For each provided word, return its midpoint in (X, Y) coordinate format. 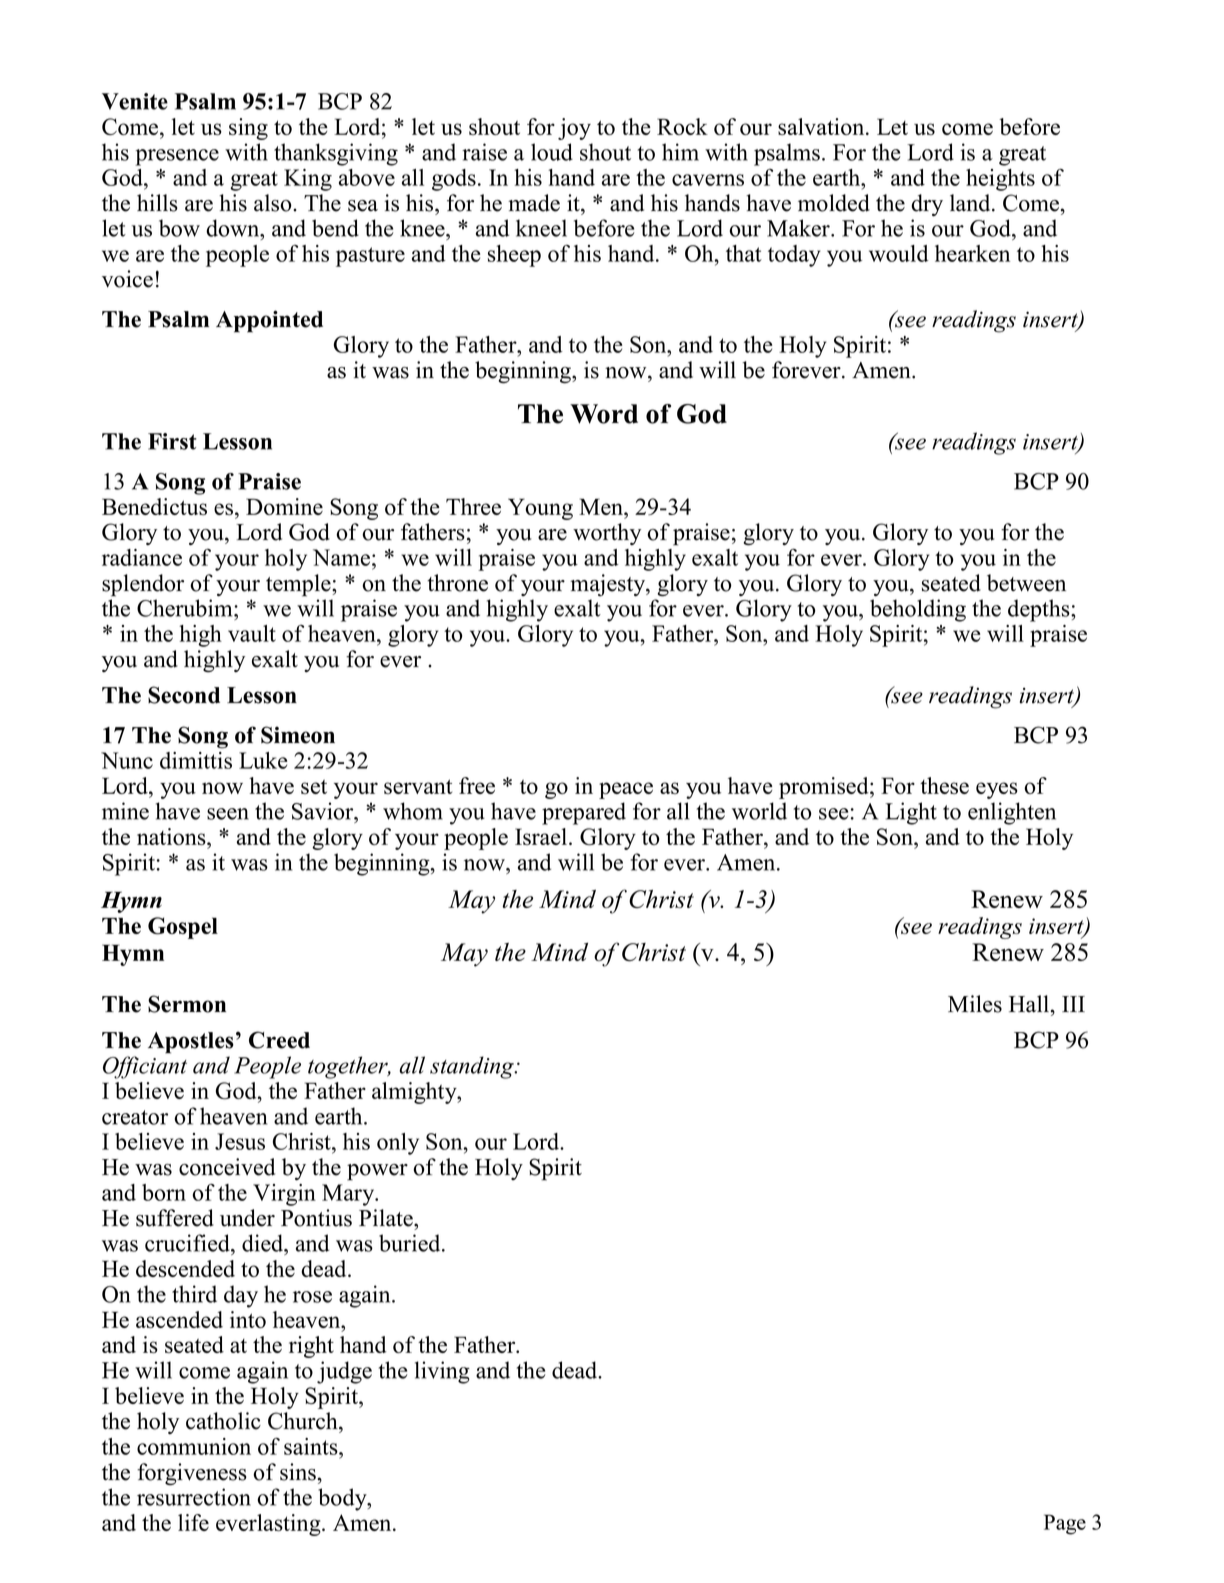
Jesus (240, 1141)
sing (248, 129)
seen (228, 814)
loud (552, 152)
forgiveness (192, 1474)
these (944, 785)
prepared (584, 813)
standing (473, 1067)
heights (1000, 180)
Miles (975, 1004)
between (1026, 583)
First (172, 441)
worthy (607, 534)
